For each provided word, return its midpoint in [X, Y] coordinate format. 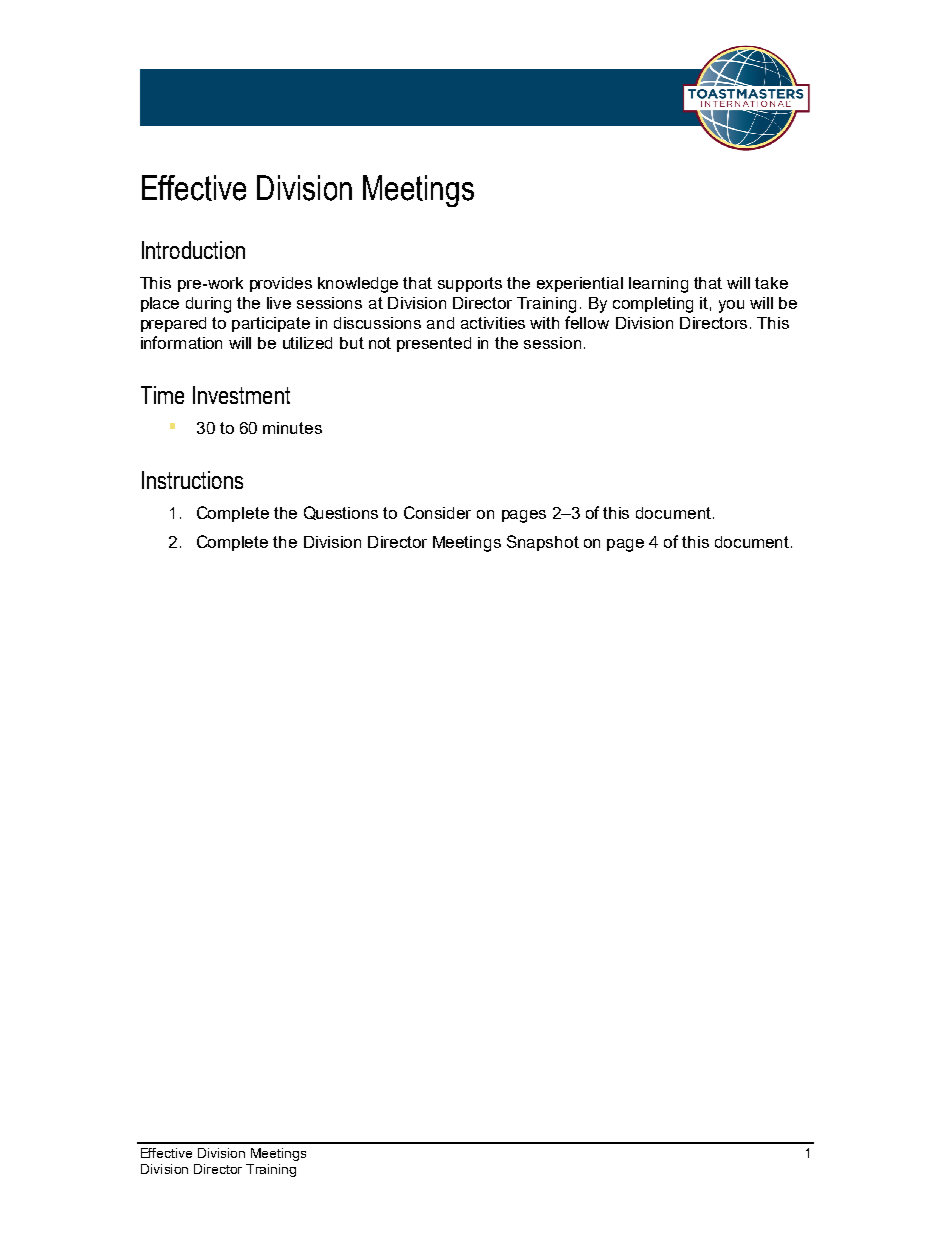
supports [470, 284]
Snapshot [543, 543]
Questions [341, 513]
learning [658, 285]
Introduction [193, 250]
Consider [437, 512]
